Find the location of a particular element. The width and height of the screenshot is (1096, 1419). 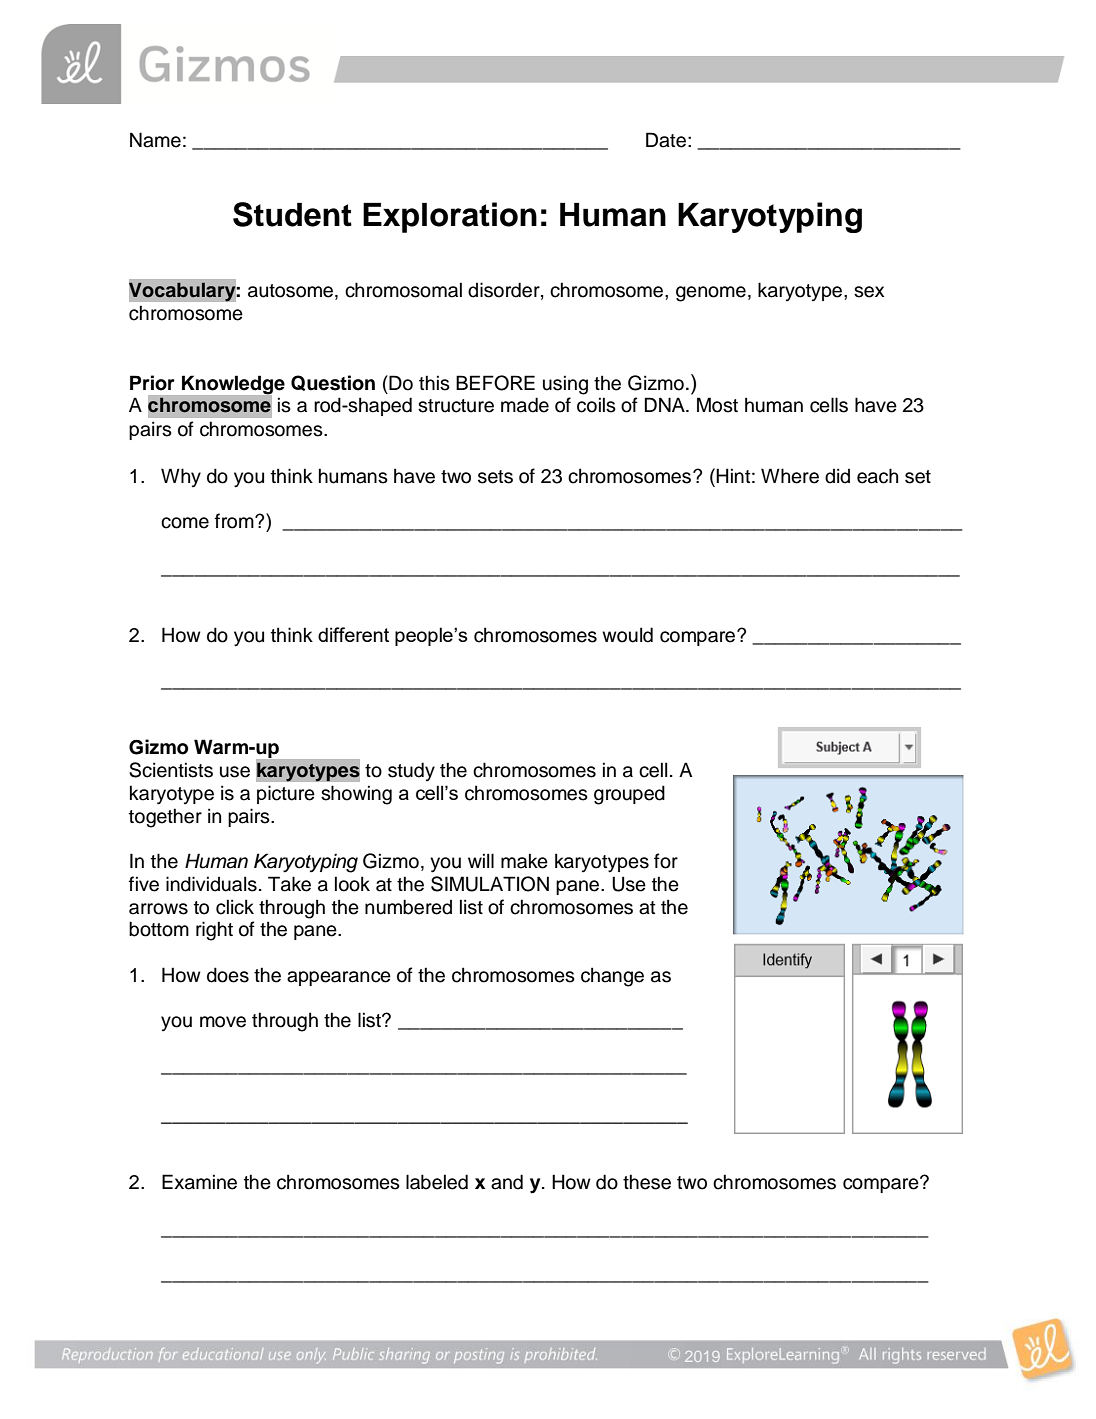

make is located at coordinates (524, 861).
